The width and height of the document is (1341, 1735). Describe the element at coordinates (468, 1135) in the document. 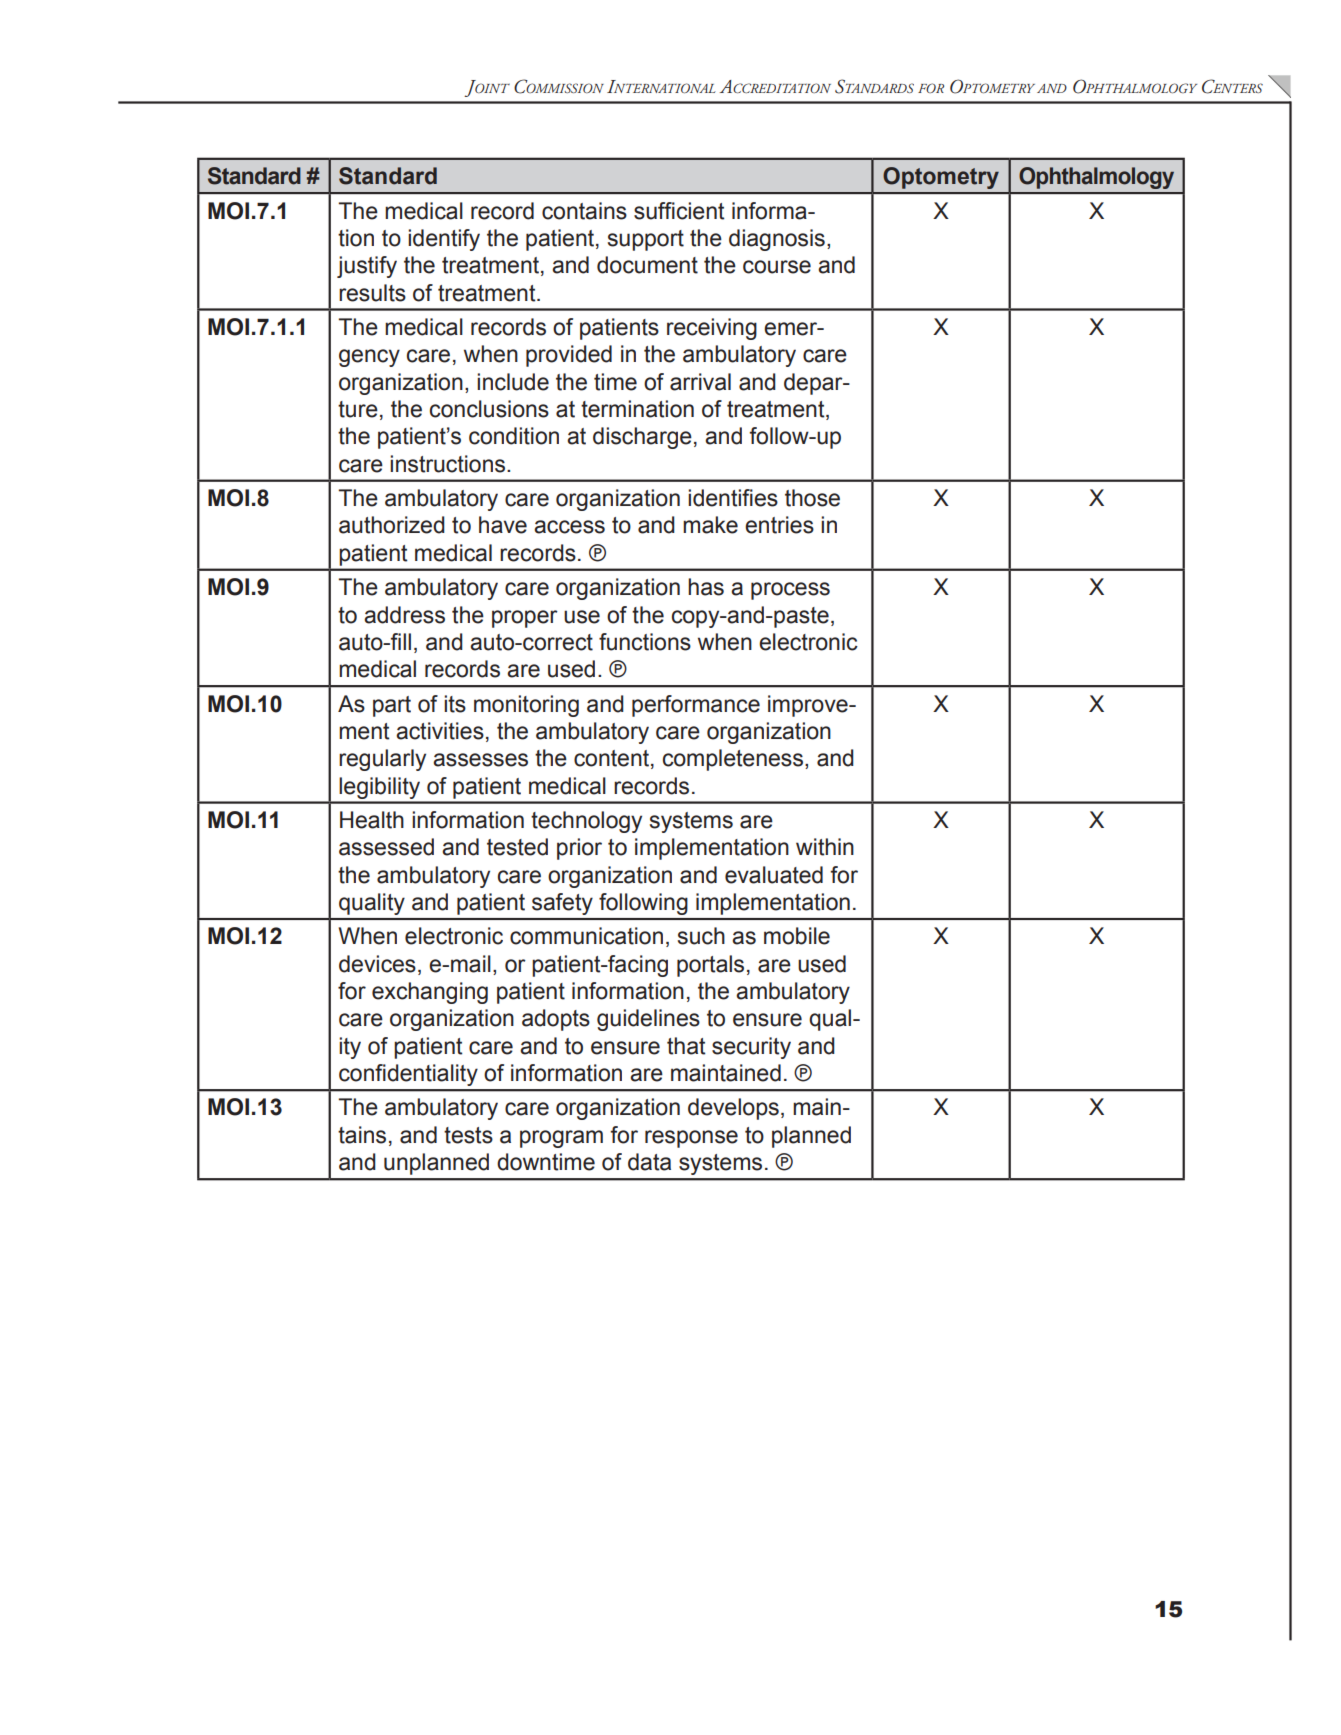

I see `tests` at that location.
